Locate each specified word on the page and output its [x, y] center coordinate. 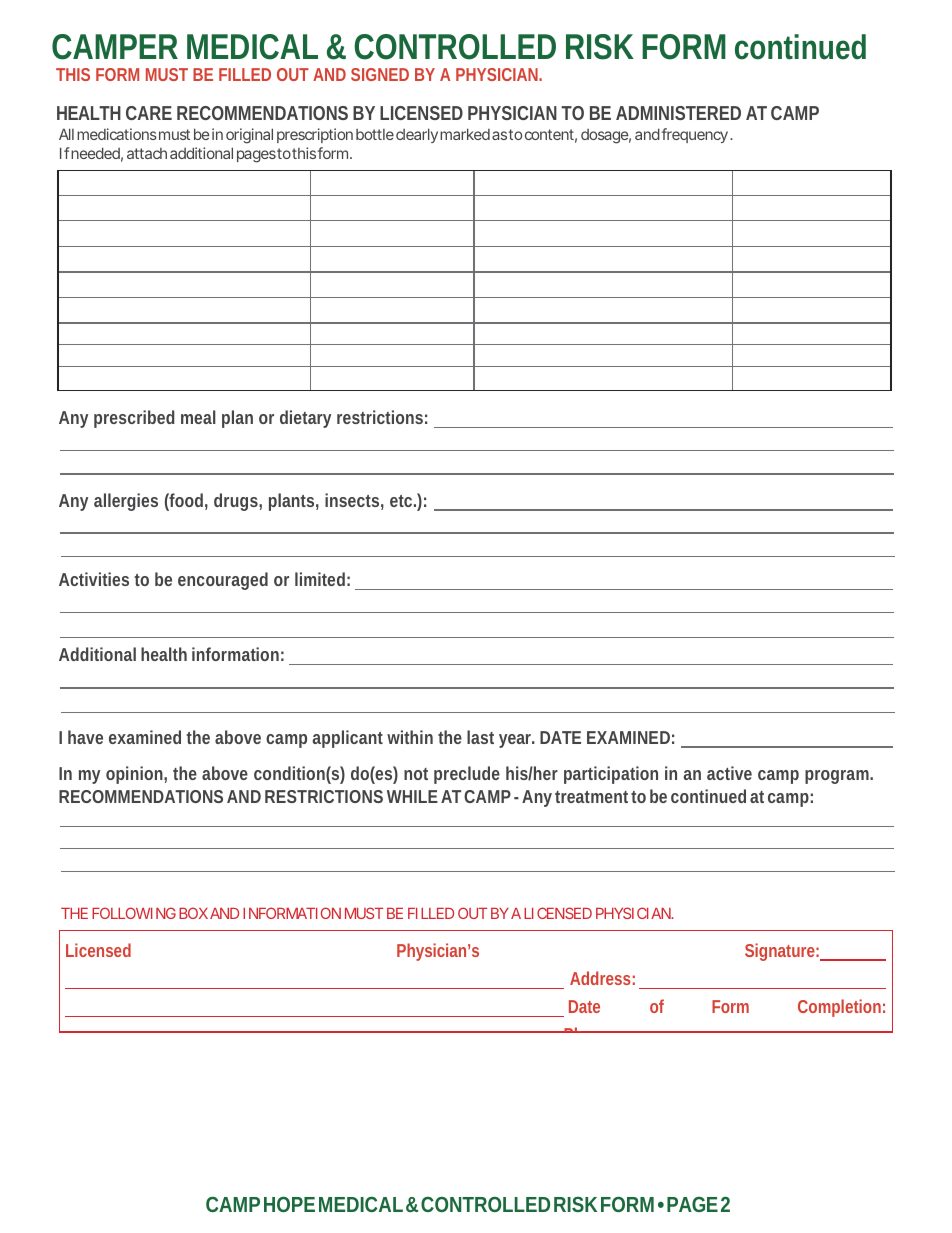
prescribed [134, 419]
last [480, 737]
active [729, 773]
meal [198, 417]
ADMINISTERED [678, 113]
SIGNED [380, 74]
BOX [193, 913]
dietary [305, 419]
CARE [149, 113]
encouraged [223, 581]
